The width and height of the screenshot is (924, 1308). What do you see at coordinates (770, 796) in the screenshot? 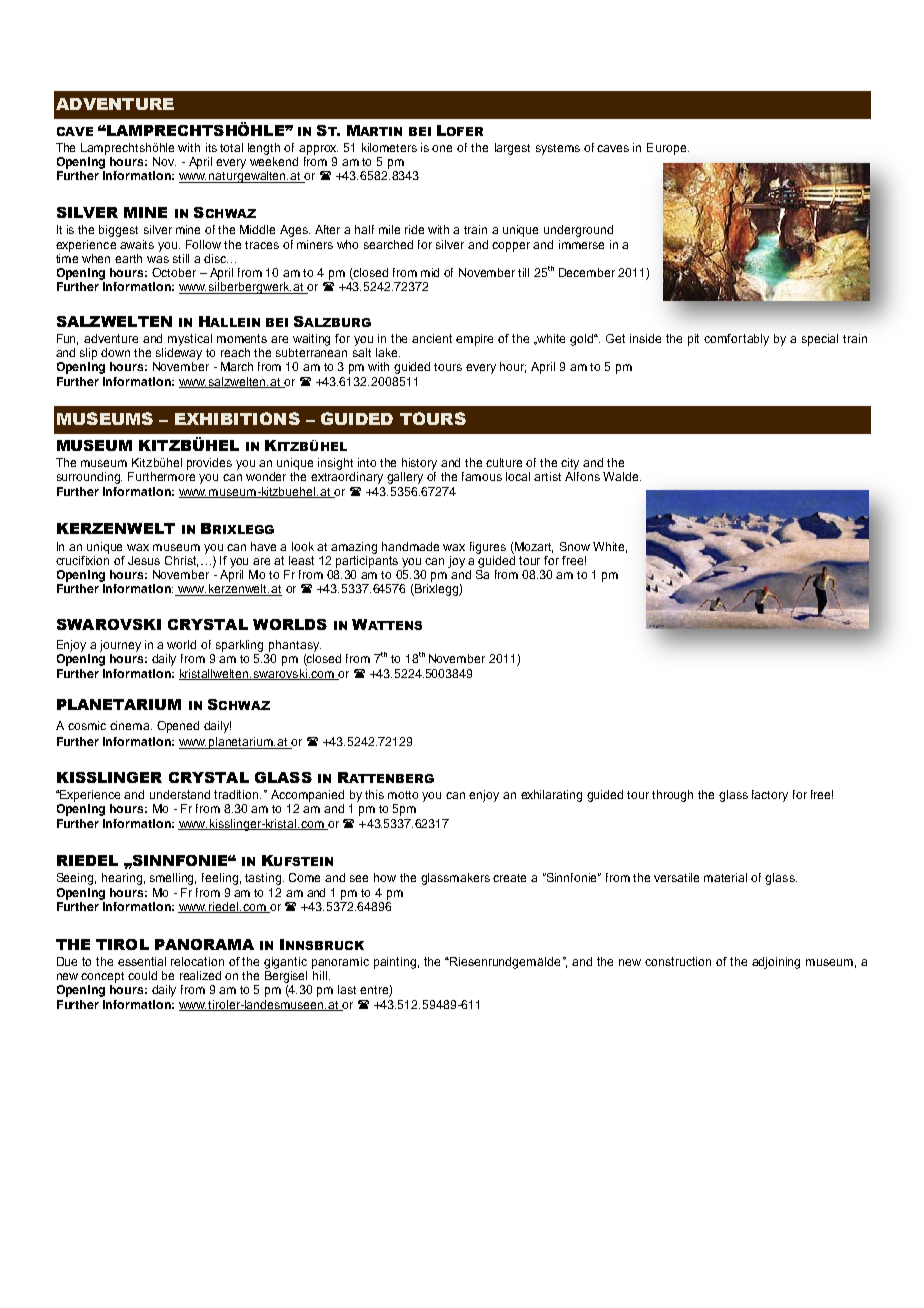
I see `factory` at bounding box center [770, 796].
